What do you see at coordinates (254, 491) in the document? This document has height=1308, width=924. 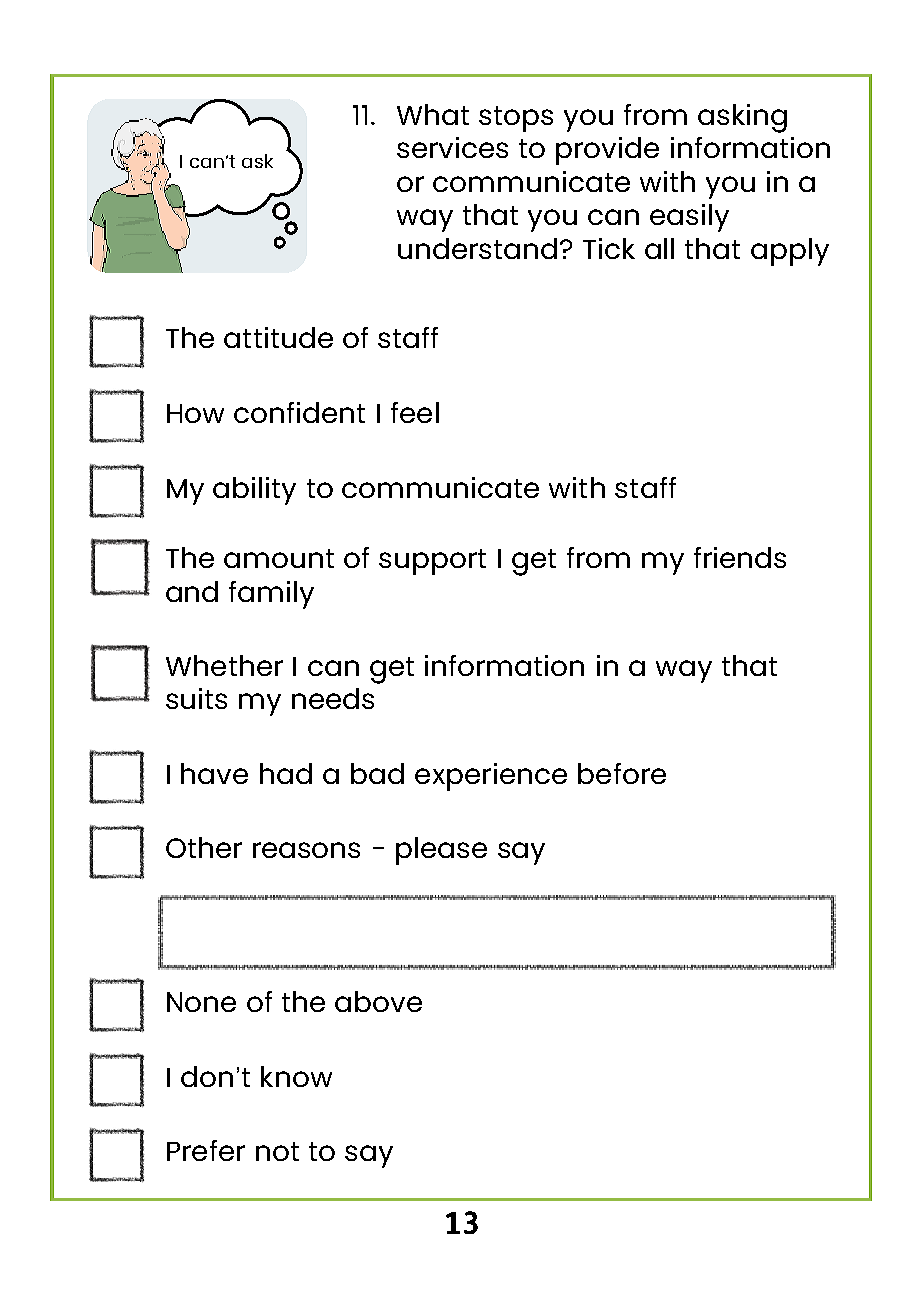 I see `ability` at bounding box center [254, 491].
